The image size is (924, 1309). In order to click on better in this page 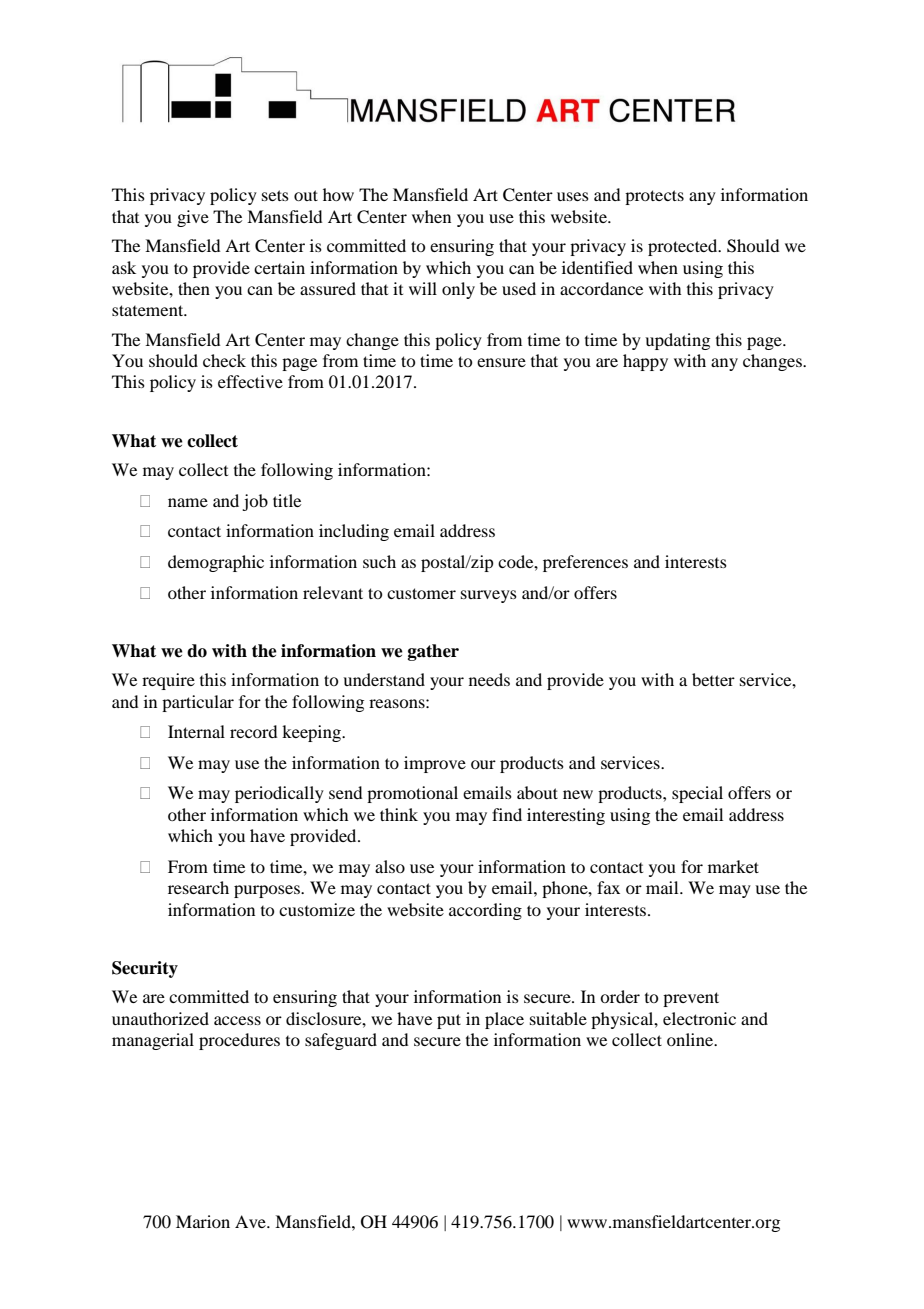, I will do `click(713, 679)`.
